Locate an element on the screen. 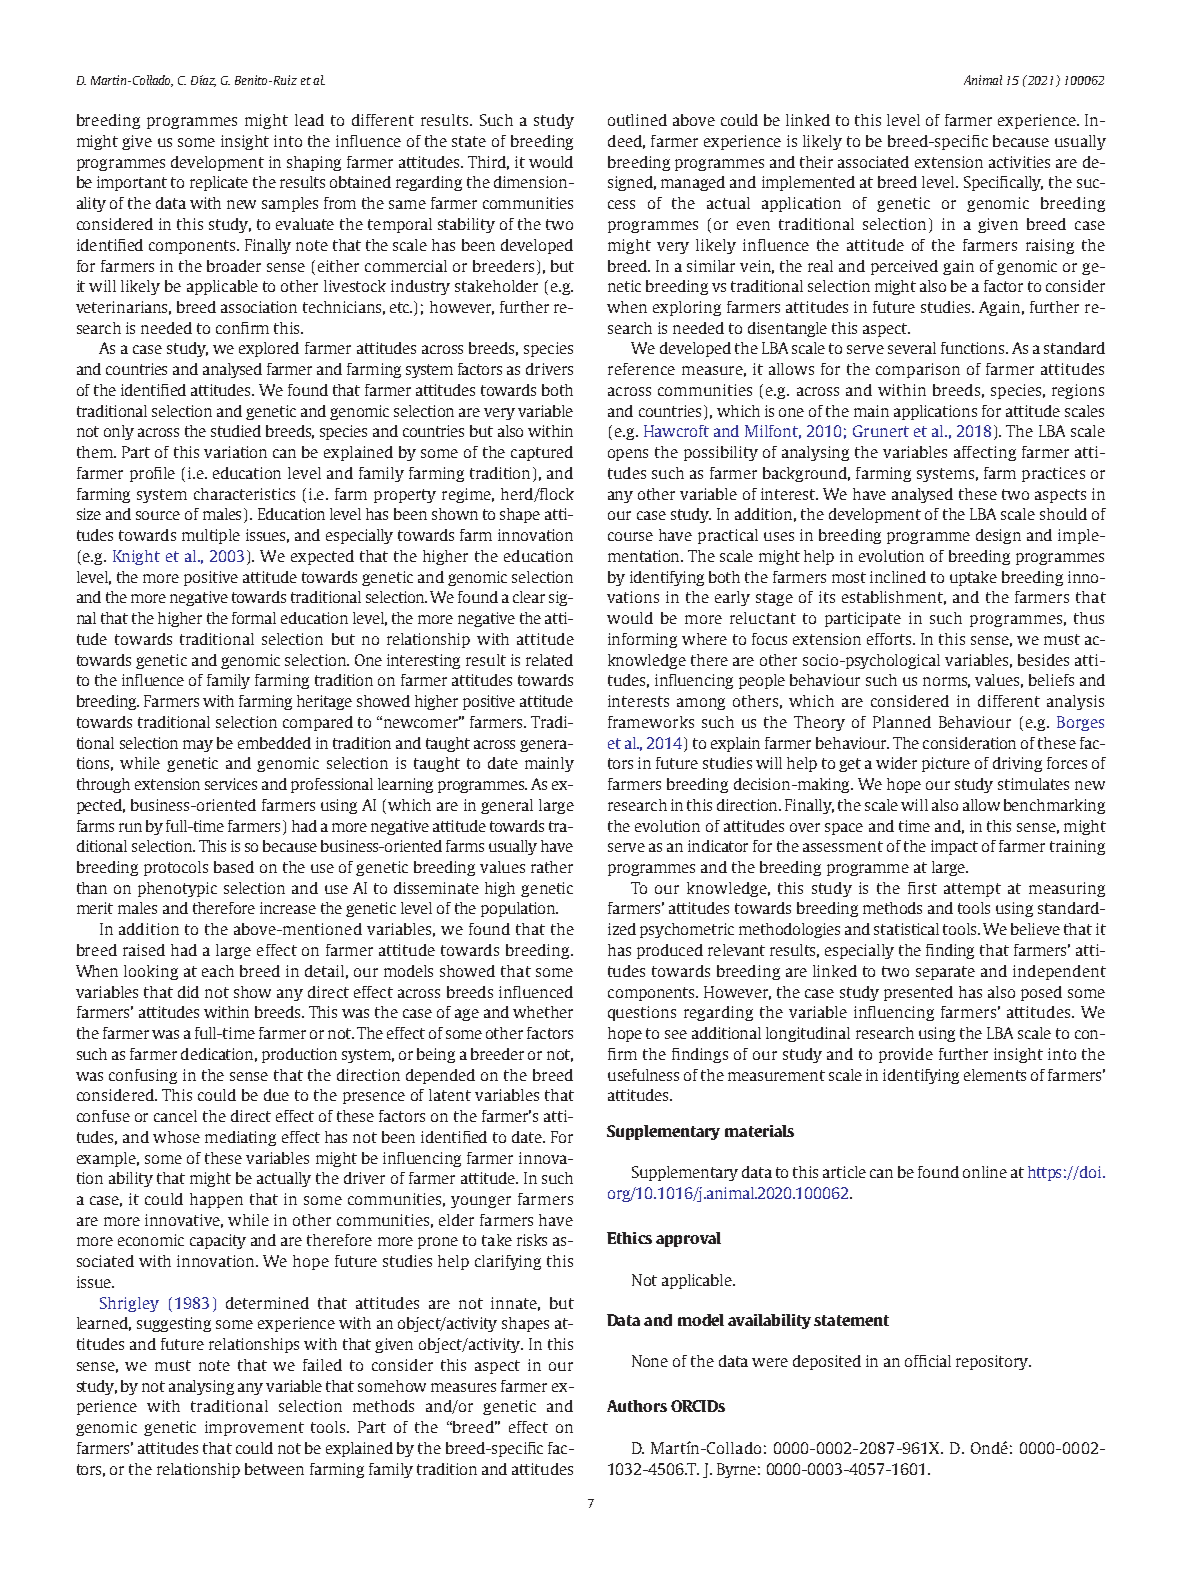 The height and width of the screenshot is (1574, 1181). activities is located at coordinates (1019, 162).
